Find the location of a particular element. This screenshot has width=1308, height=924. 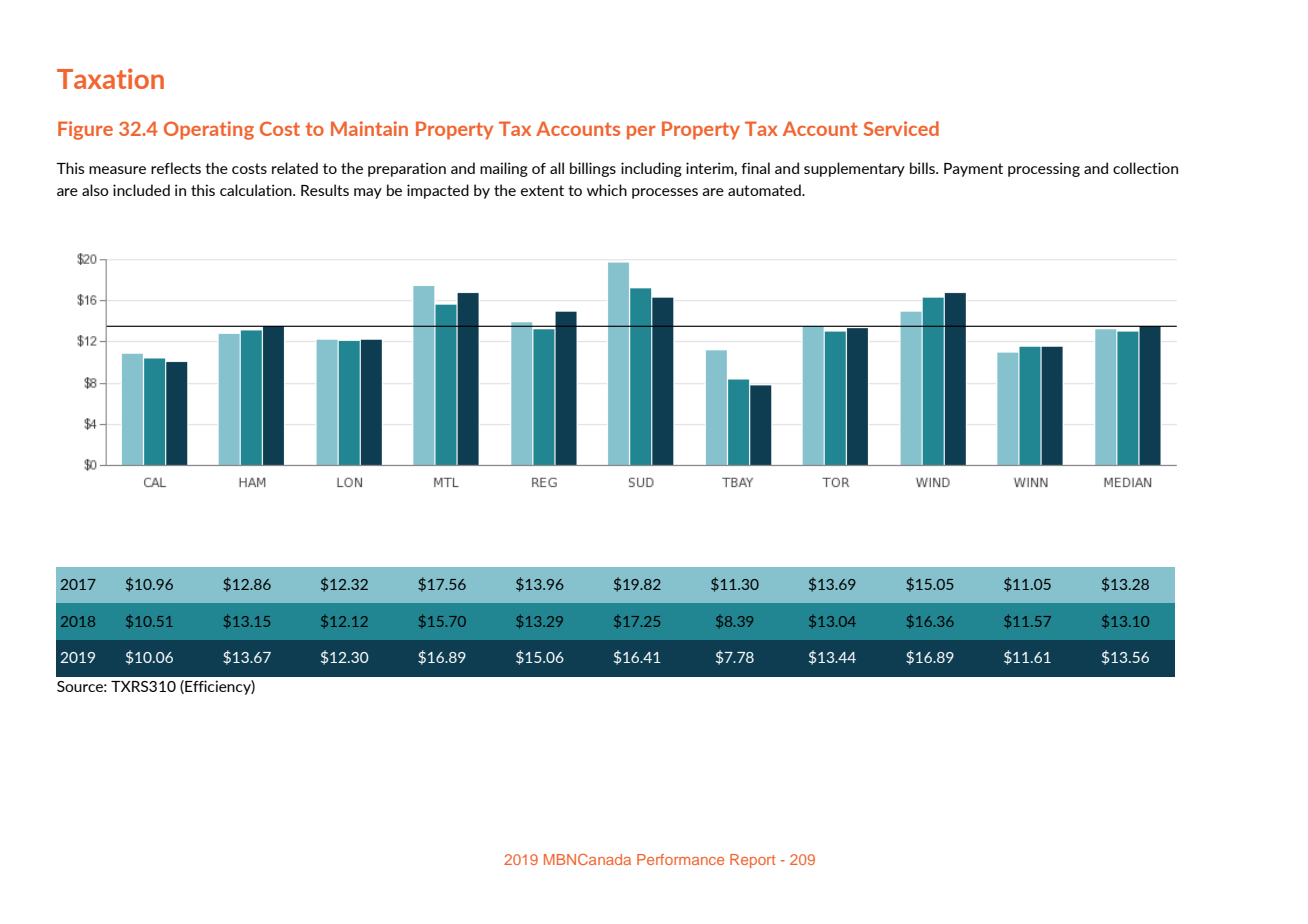

processes is located at coordinates (665, 193).
